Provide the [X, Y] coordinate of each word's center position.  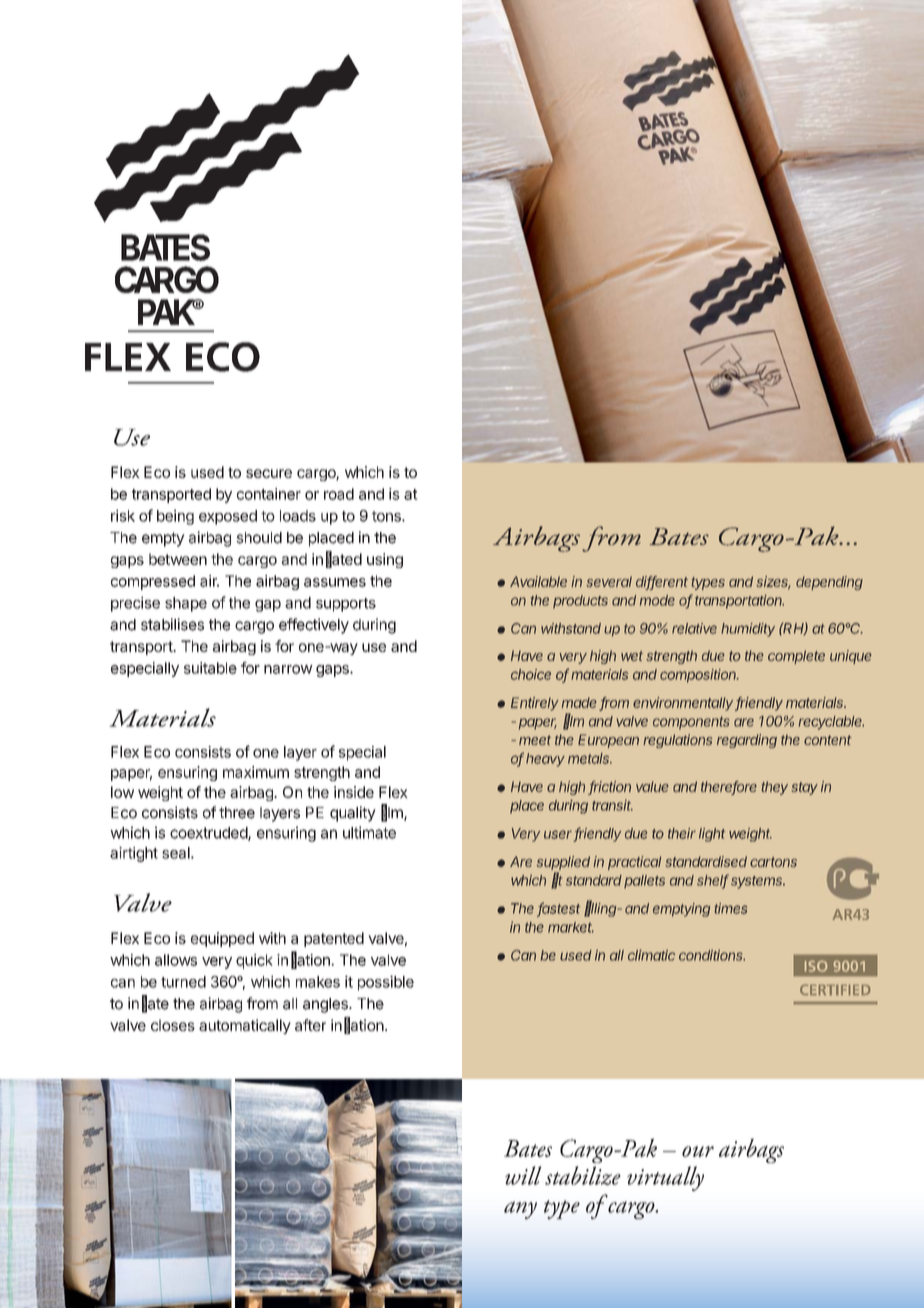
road [339, 494]
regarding [747, 741]
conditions [712, 955]
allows [176, 960]
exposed [228, 517]
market [571, 927]
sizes [773, 582]
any [520, 1210]
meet [535, 740]
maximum [256, 772]
